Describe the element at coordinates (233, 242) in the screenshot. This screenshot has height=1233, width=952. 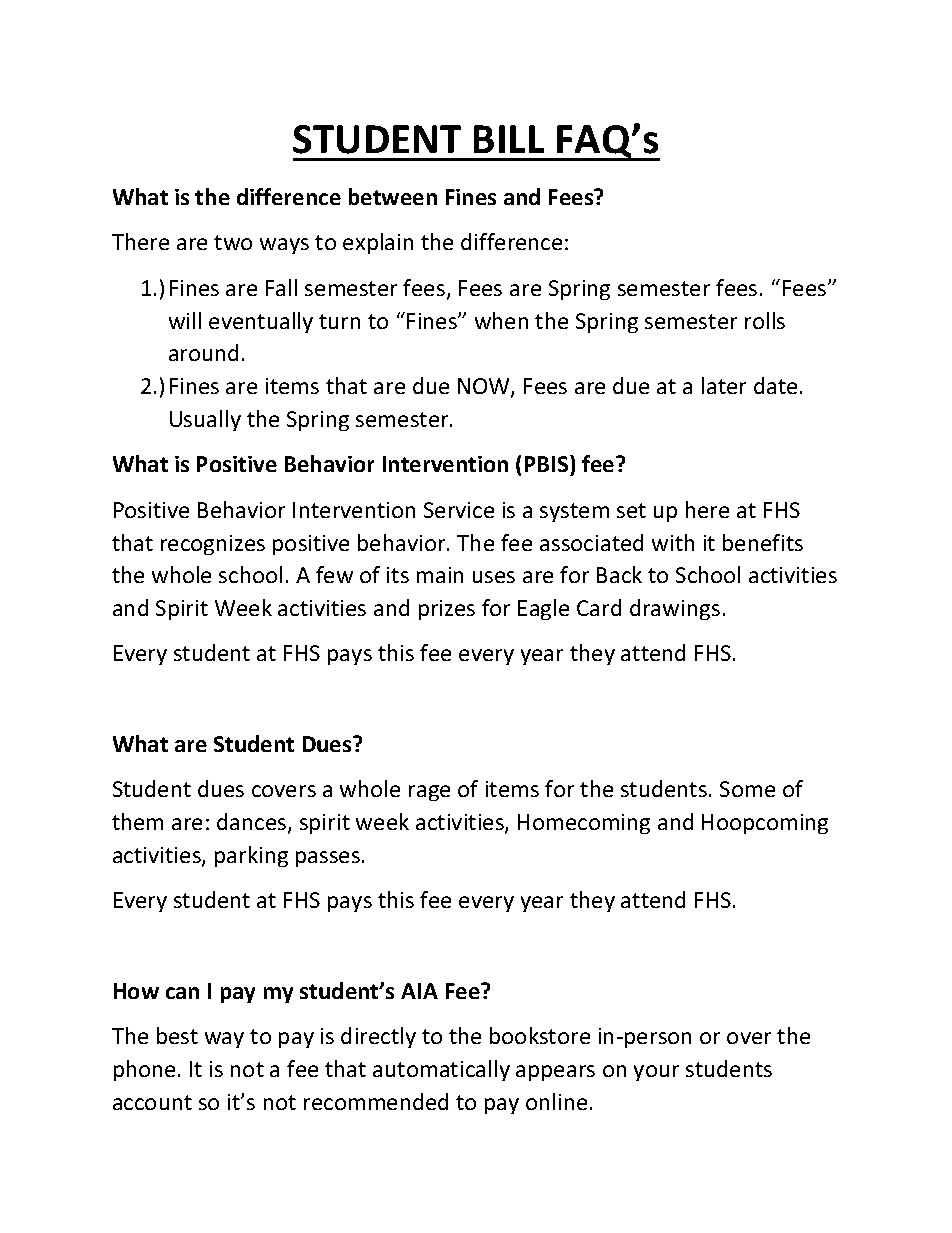
I see `two` at that location.
